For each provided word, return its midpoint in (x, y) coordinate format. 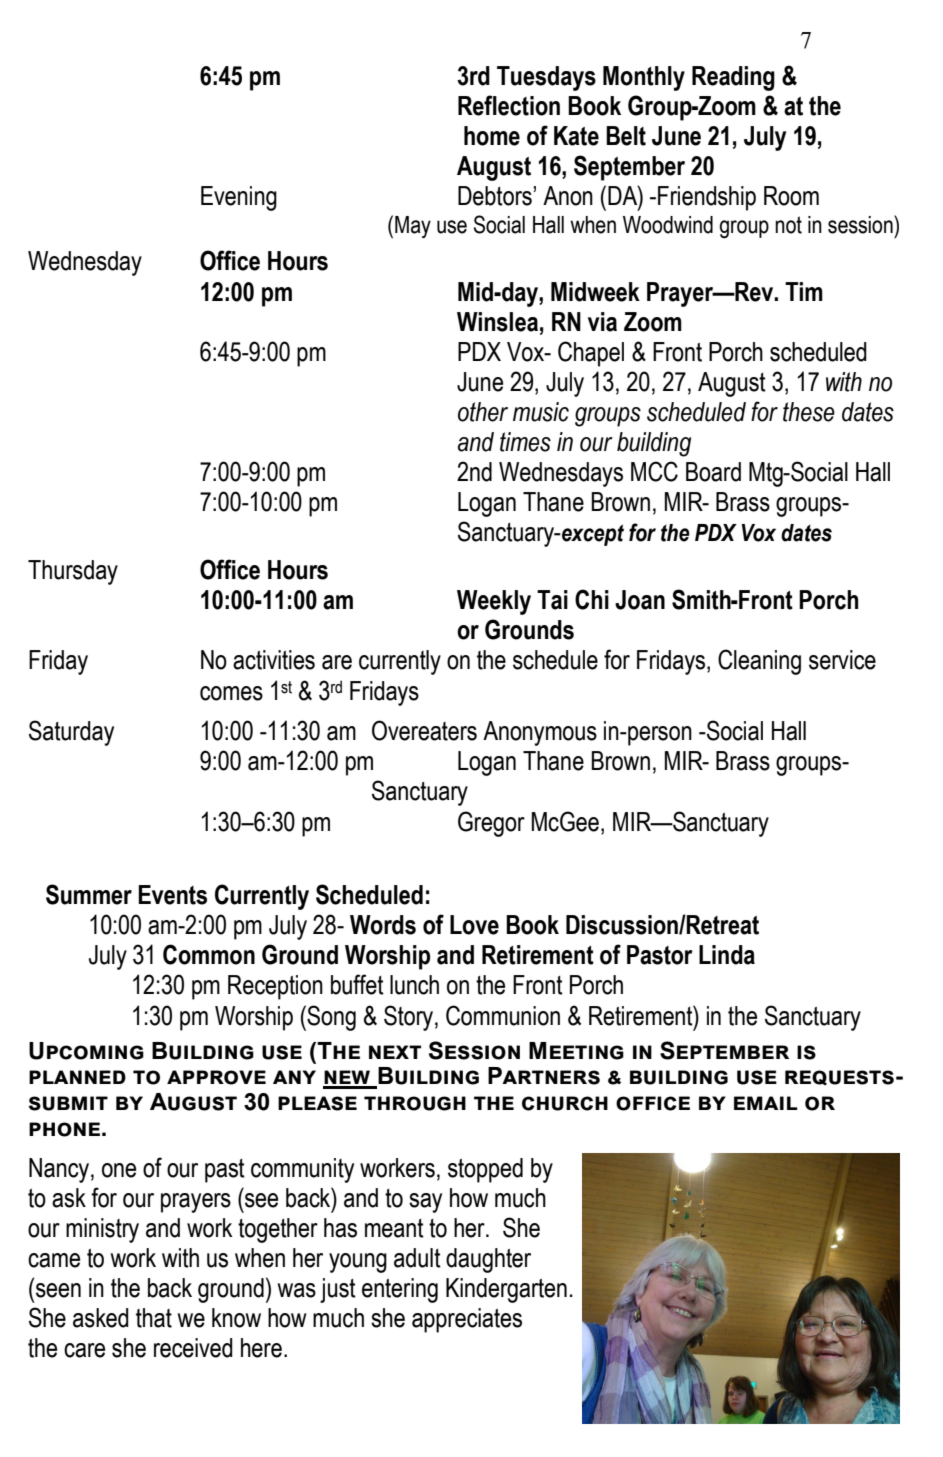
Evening (239, 198)
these (809, 412)
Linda (727, 955)
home (492, 136)
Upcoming (86, 1051)
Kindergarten (506, 1290)
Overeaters (424, 730)
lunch (414, 985)
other (483, 412)
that (154, 1318)
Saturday (71, 733)
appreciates (467, 1320)
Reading (733, 78)
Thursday (73, 572)
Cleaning (759, 662)
